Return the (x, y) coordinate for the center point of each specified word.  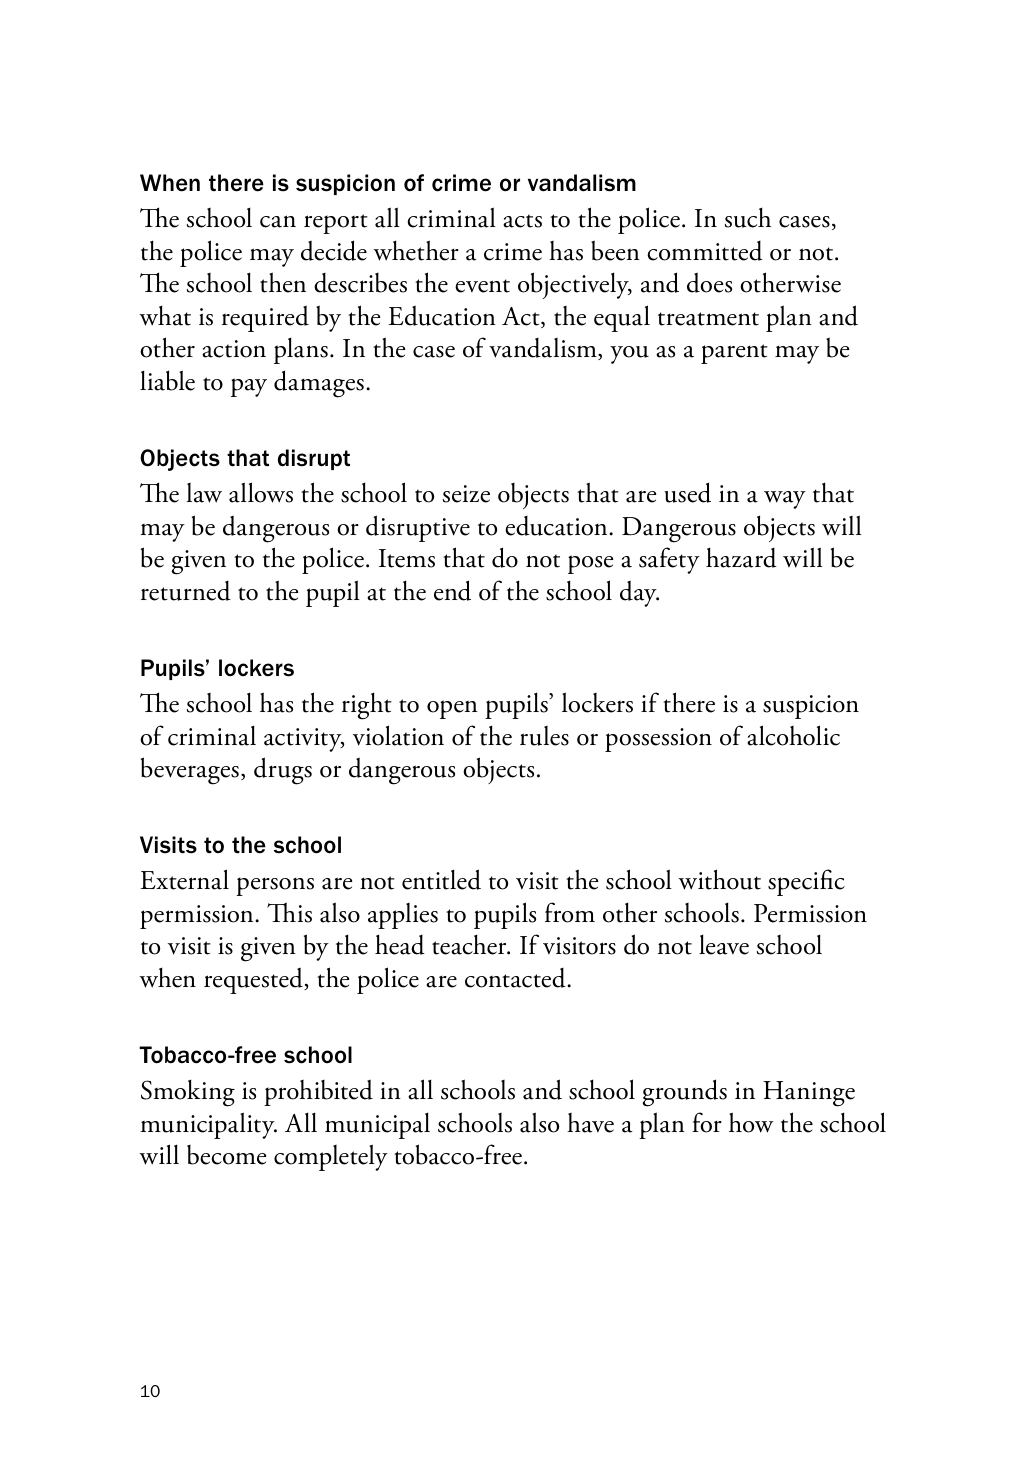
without (719, 879)
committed (705, 251)
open (452, 709)
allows (261, 492)
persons (275, 886)
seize (466, 494)
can (278, 221)
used (687, 492)
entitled (441, 879)
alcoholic (793, 735)
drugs (283, 771)
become (226, 1155)
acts (522, 221)
